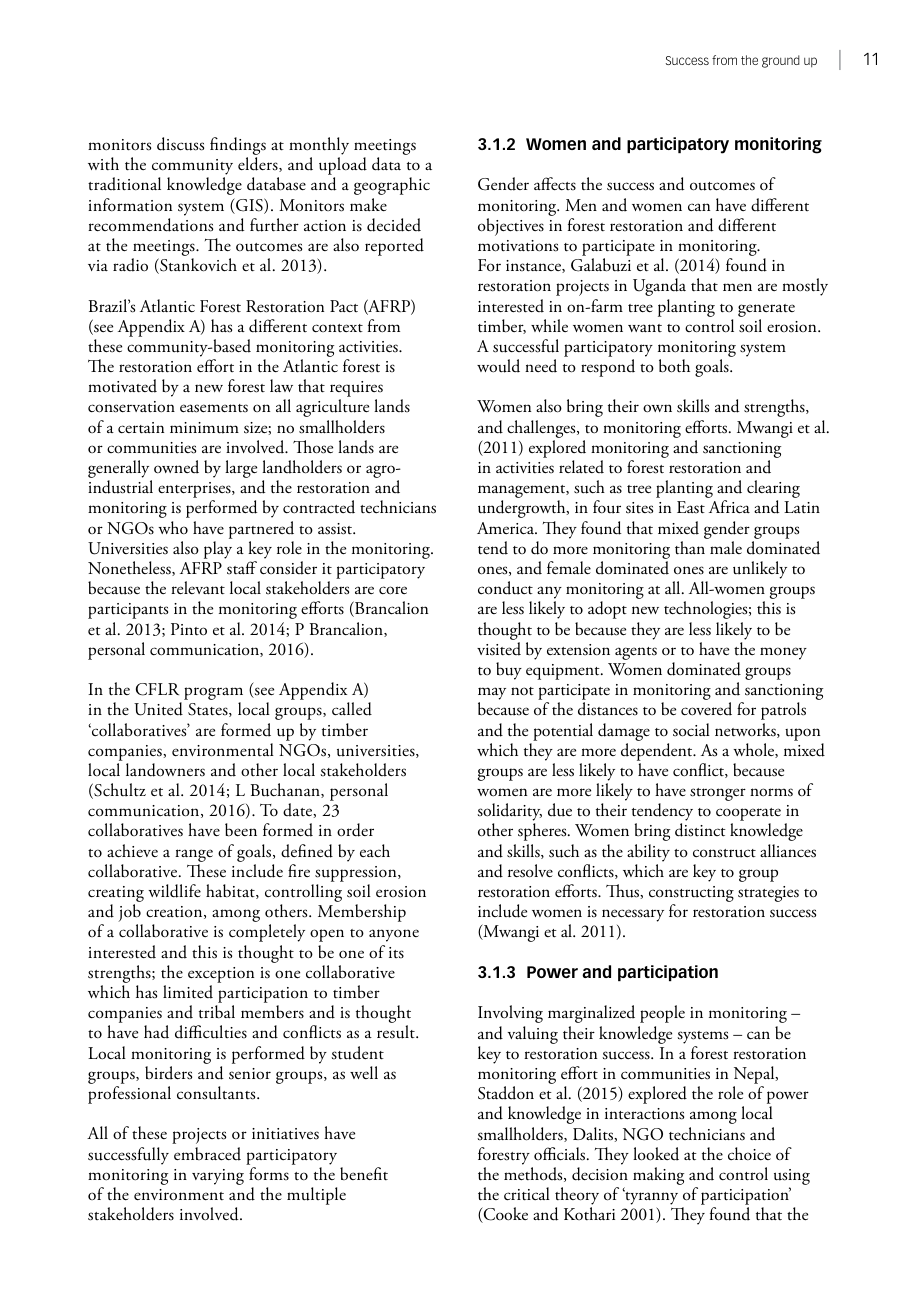 This page has width=924, height=1308. Describe the element at coordinates (189, 629) in the page. I see `Pinto` at that location.
